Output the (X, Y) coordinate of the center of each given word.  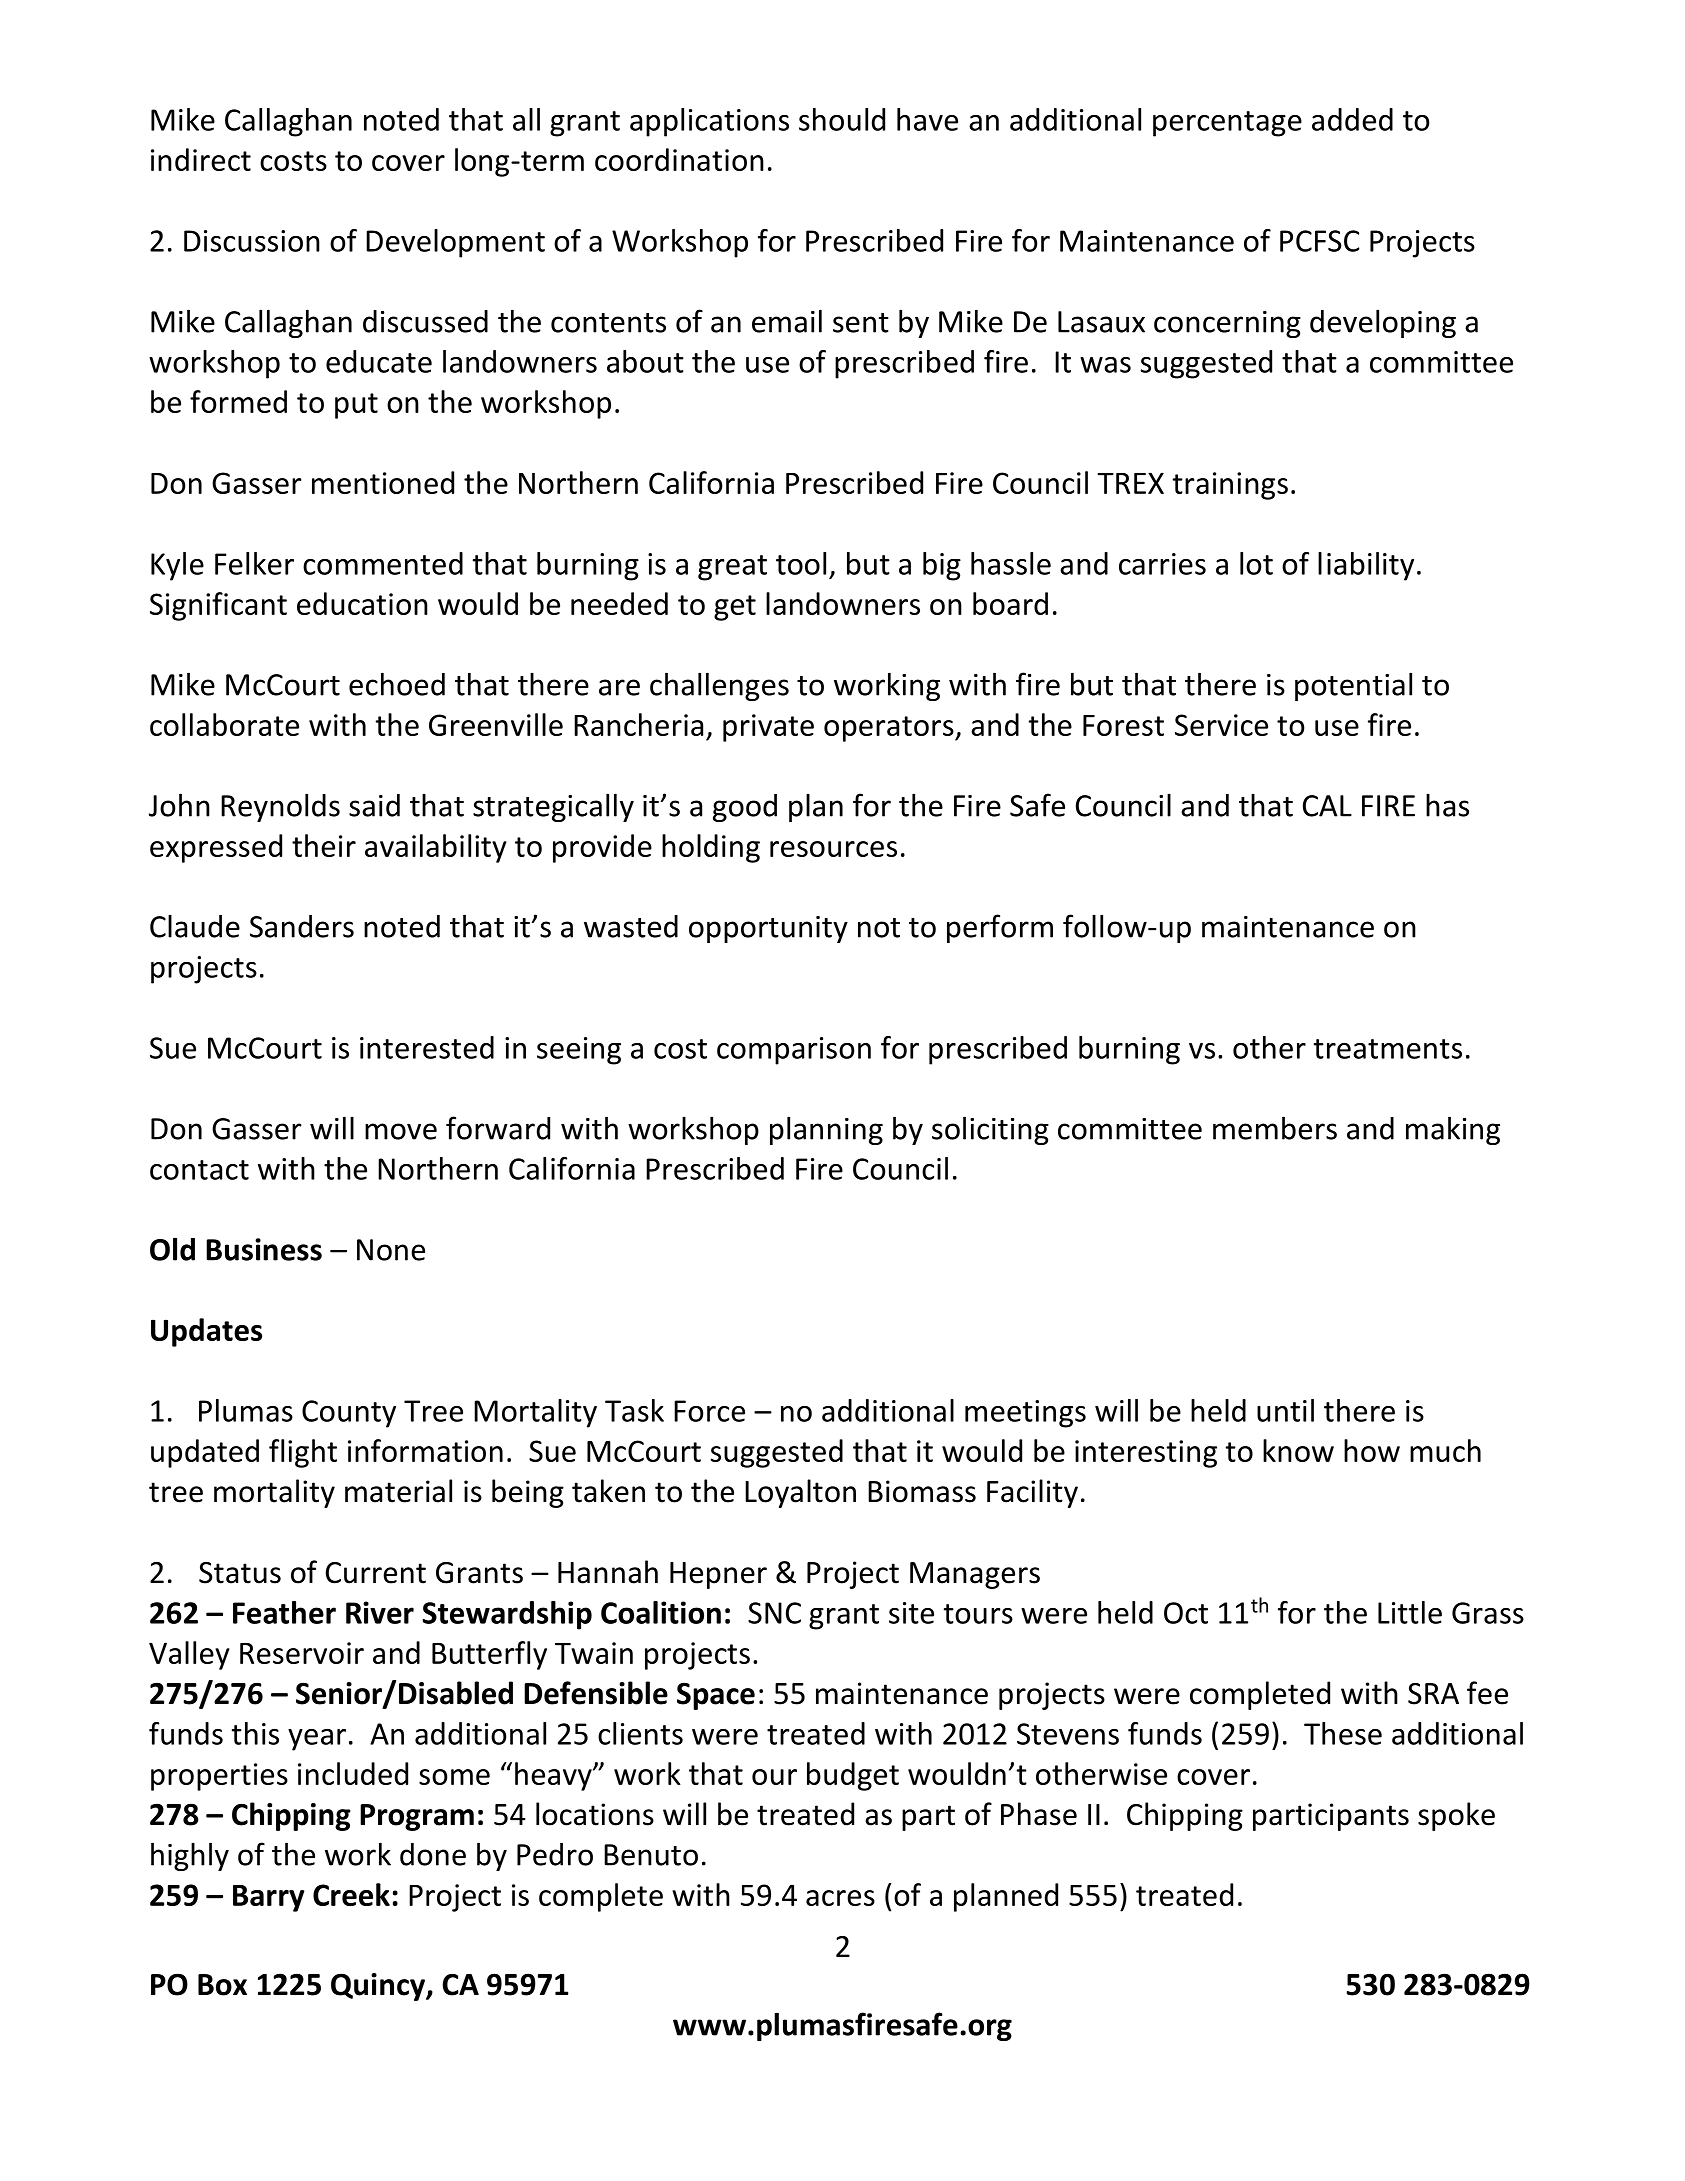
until (1285, 1410)
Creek (351, 1894)
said (374, 805)
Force (709, 1411)
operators (890, 729)
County (349, 1414)
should (842, 119)
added (1352, 119)
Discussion (252, 241)
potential (1353, 686)
